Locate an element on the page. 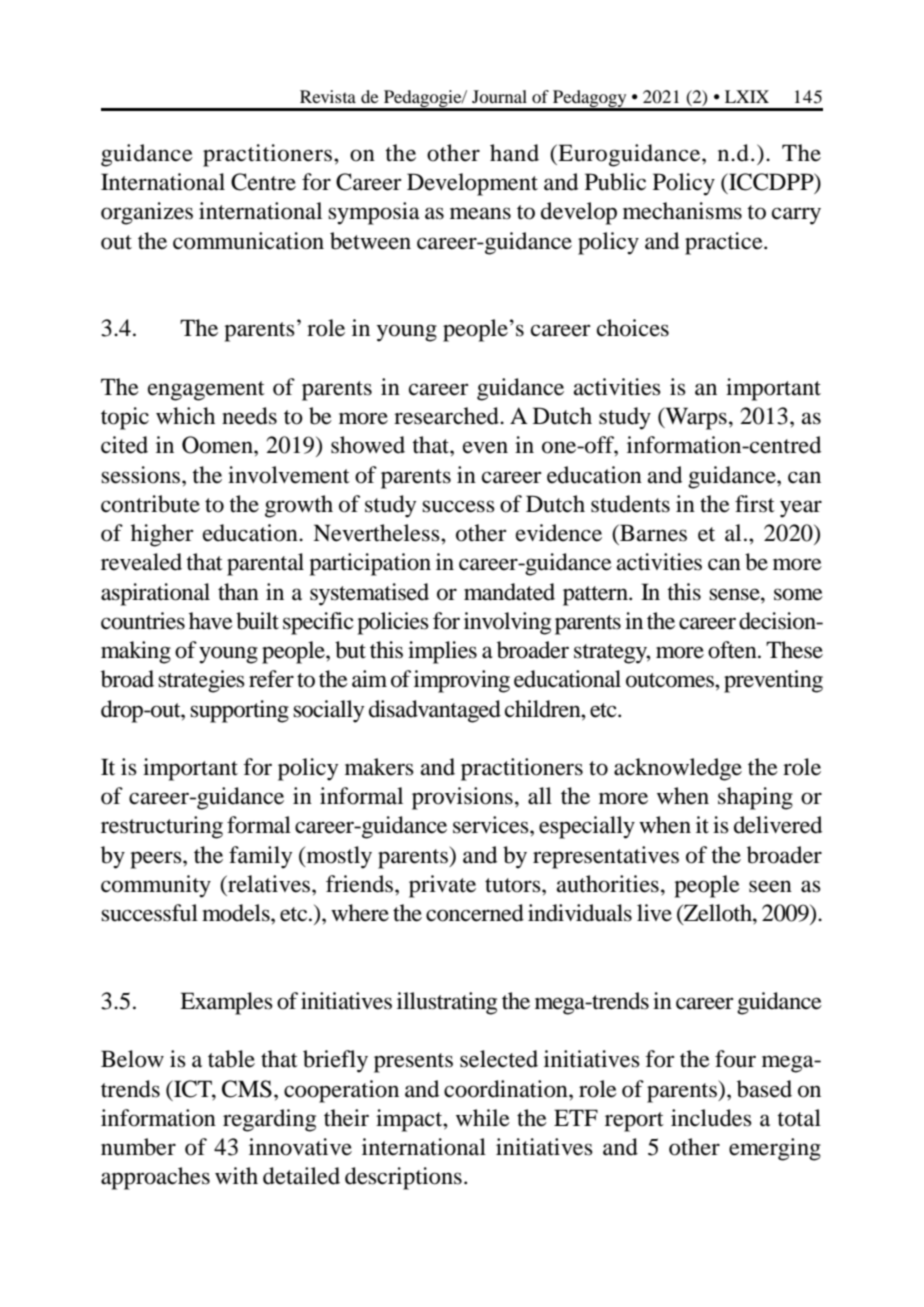  mechanisms is located at coordinates (682, 211).
